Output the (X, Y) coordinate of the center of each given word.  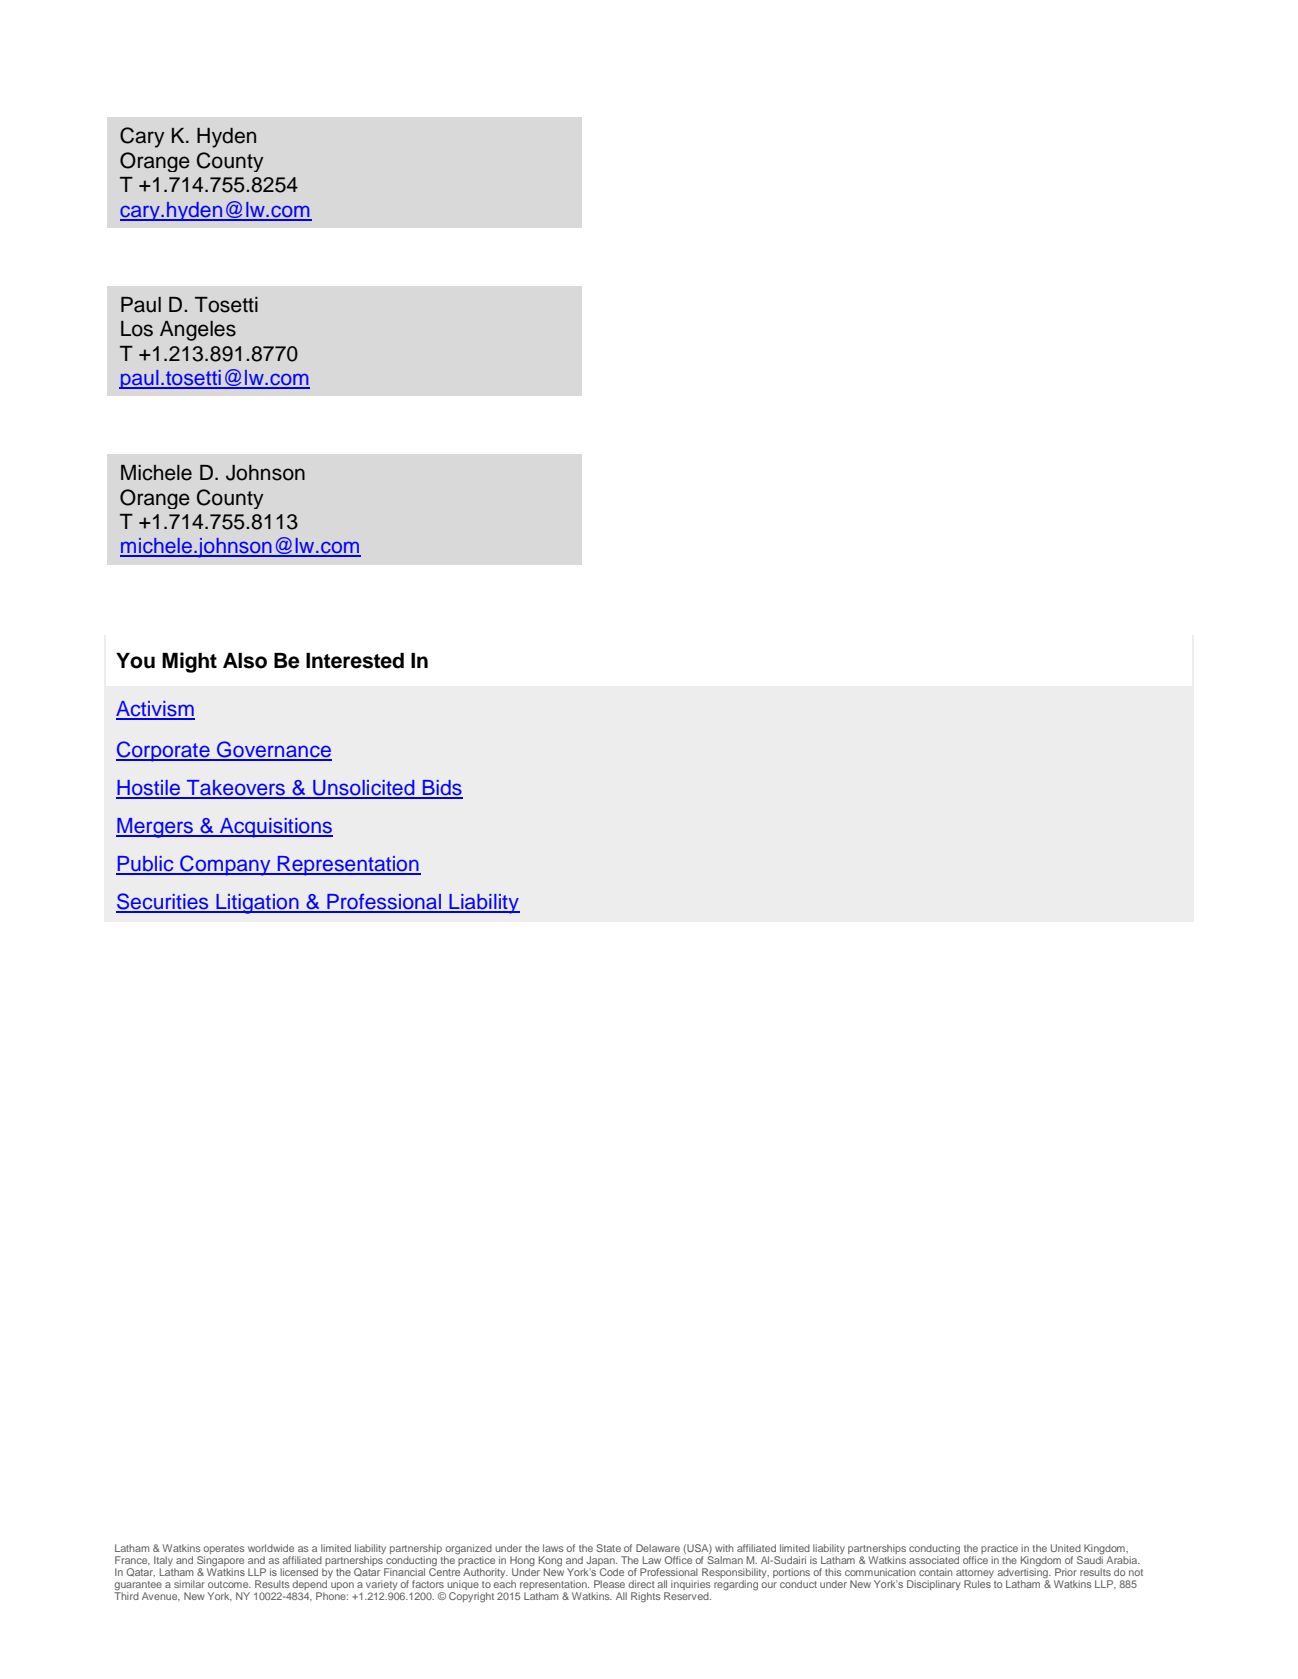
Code (612, 1572)
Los (137, 329)
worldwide (271, 1548)
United (1066, 1548)
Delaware (658, 1548)
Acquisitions (275, 828)
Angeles (198, 331)
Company (225, 865)
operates (224, 1549)
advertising (1023, 1573)
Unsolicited (364, 789)
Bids (442, 789)
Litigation (257, 904)
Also (245, 661)
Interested (355, 661)
